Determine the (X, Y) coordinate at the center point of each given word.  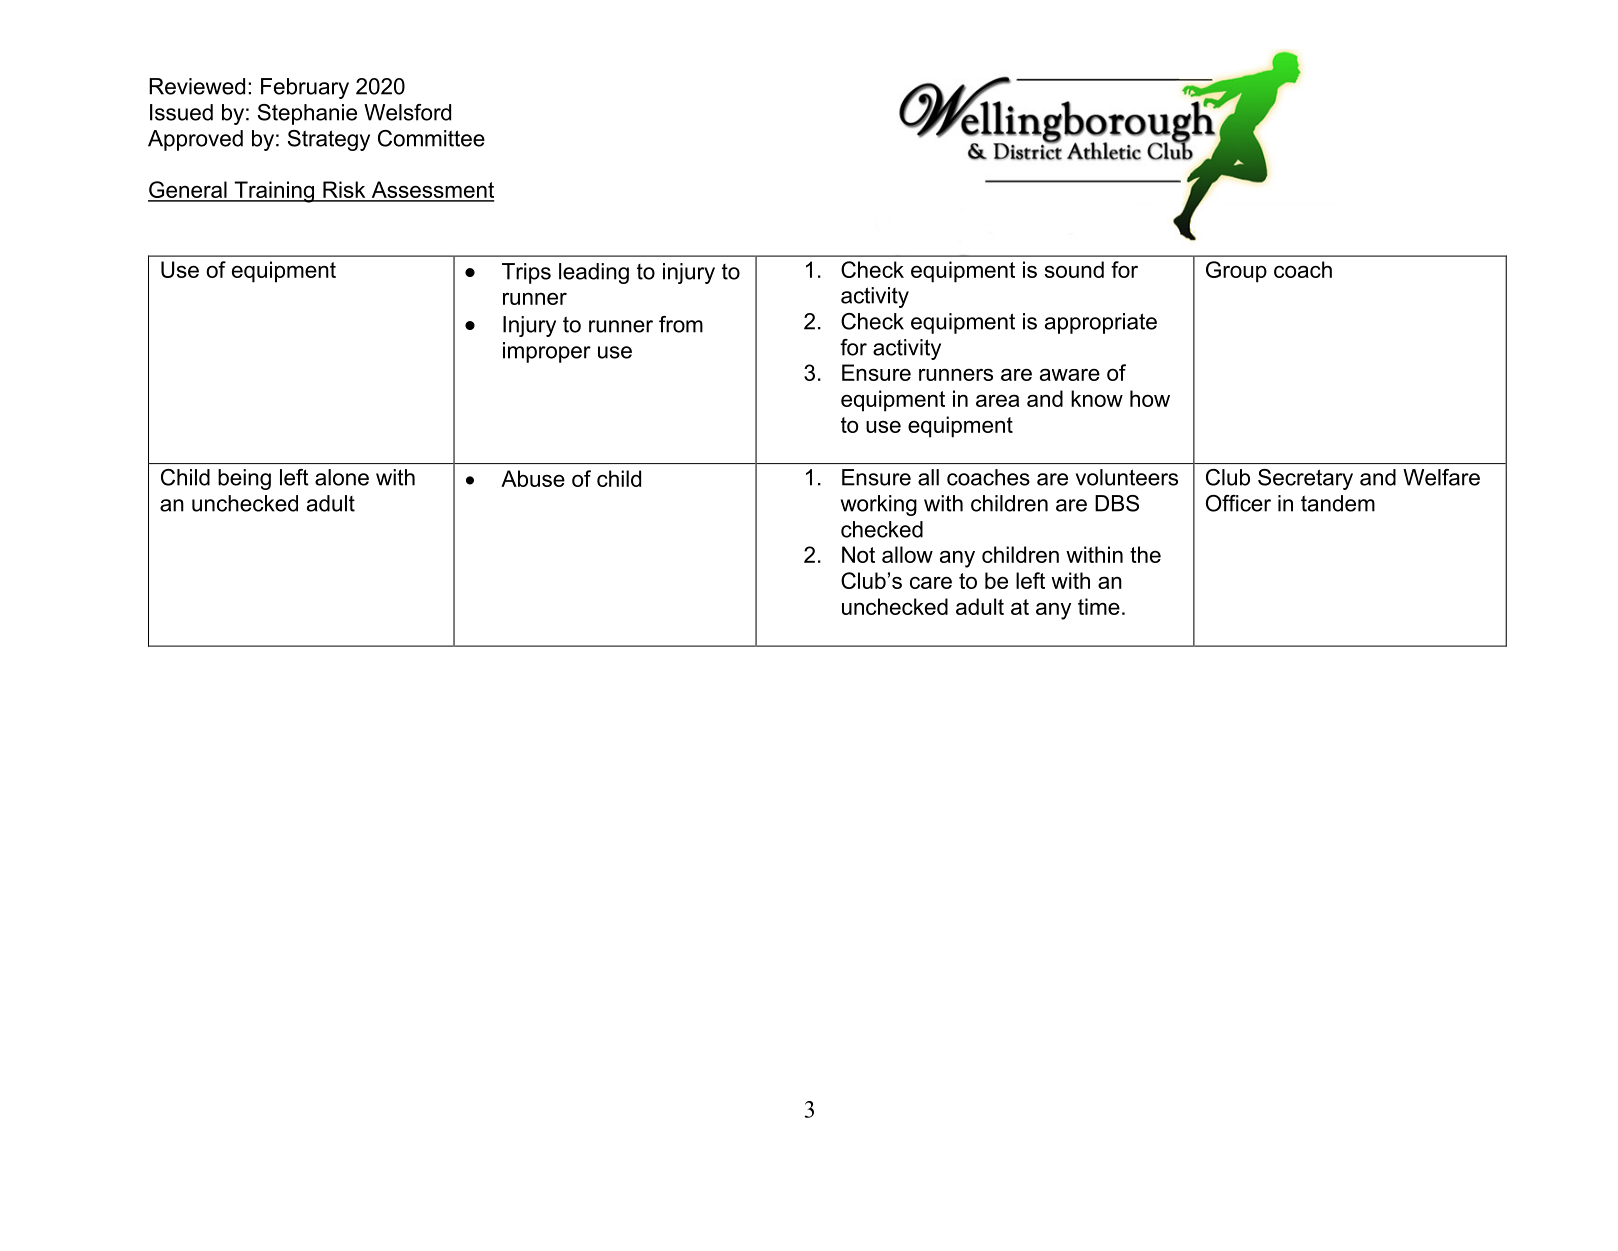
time (1099, 606)
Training (274, 192)
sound (1074, 269)
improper (547, 352)
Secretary (1305, 479)
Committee (431, 138)
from (681, 324)
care (931, 582)
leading (594, 273)
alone (342, 477)
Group (1236, 272)
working (879, 505)
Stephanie (307, 114)
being (244, 479)
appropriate (1101, 323)
